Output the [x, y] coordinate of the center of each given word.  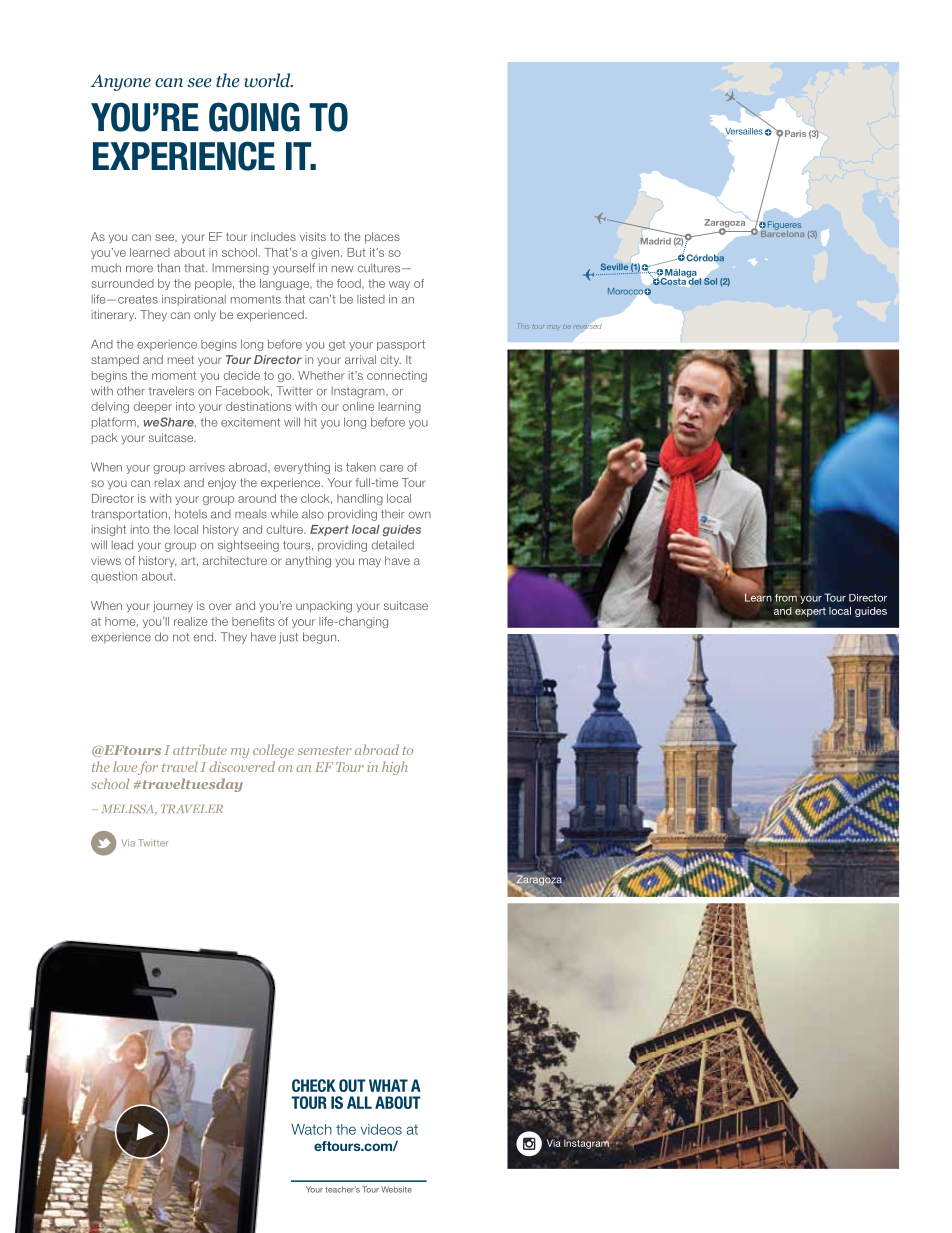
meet [181, 360]
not [181, 637]
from [786, 598]
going [254, 117]
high [395, 768]
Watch [311, 1129]
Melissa [129, 809]
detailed [393, 545]
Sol [710, 281]
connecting [397, 376]
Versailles [744, 131]
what [388, 1085]
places [382, 237]
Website [396, 1189]
